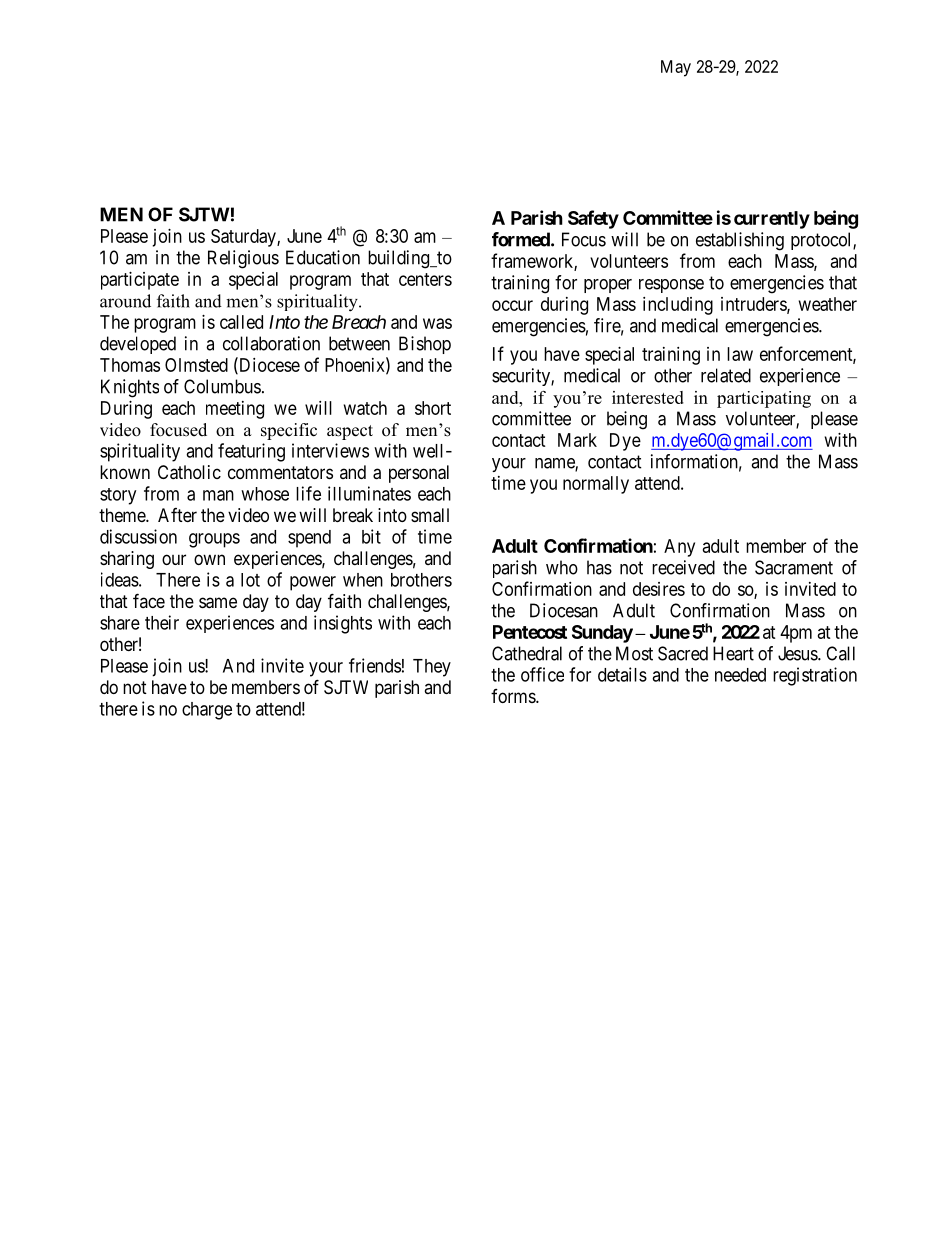 This page has height=1233, width=952. What do you see at coordinates (772, 220) in the page?
I see `currently` at bounding box center [772, 220].
